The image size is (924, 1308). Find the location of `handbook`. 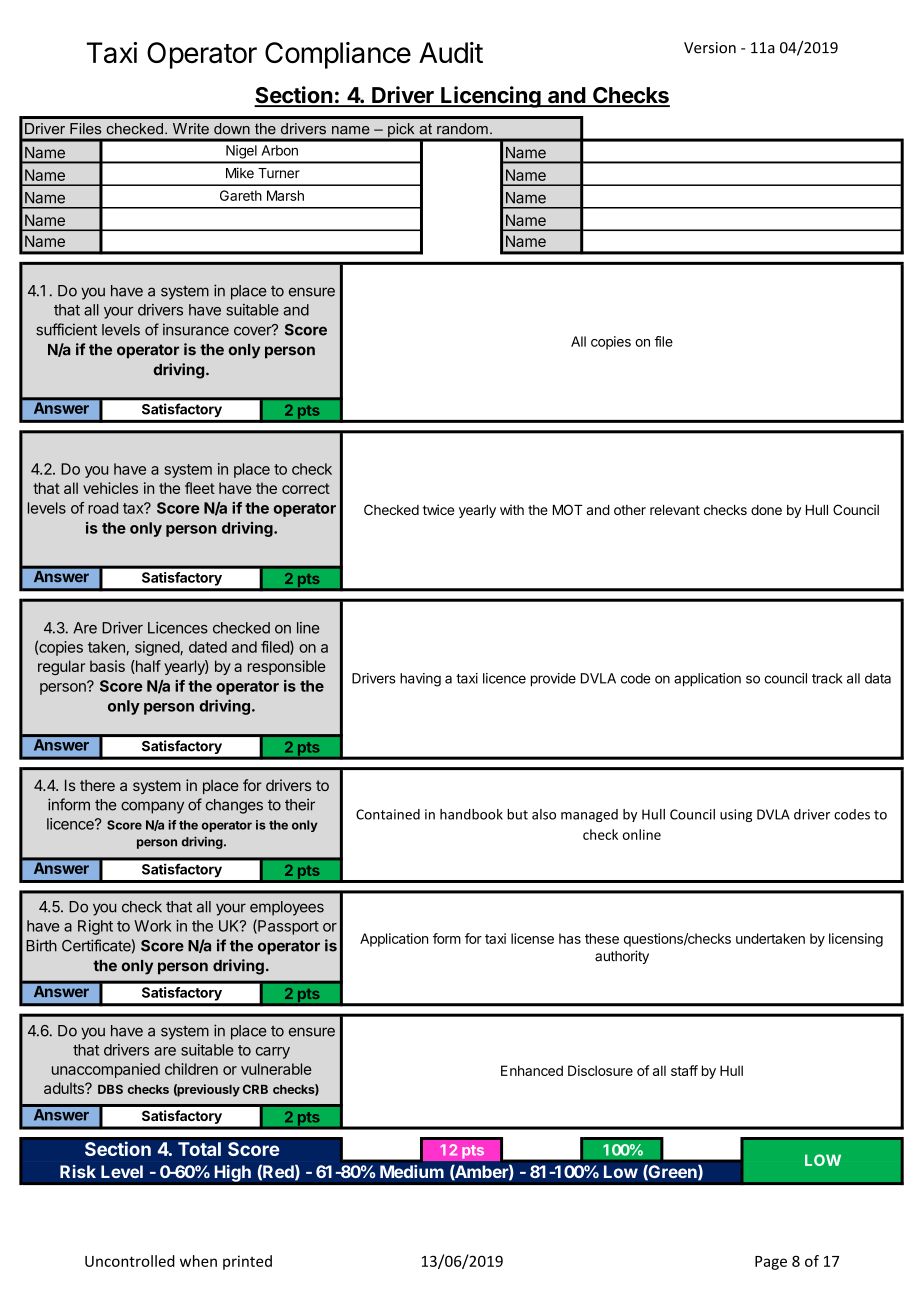

handbook is located at coordinates (471, 814).
